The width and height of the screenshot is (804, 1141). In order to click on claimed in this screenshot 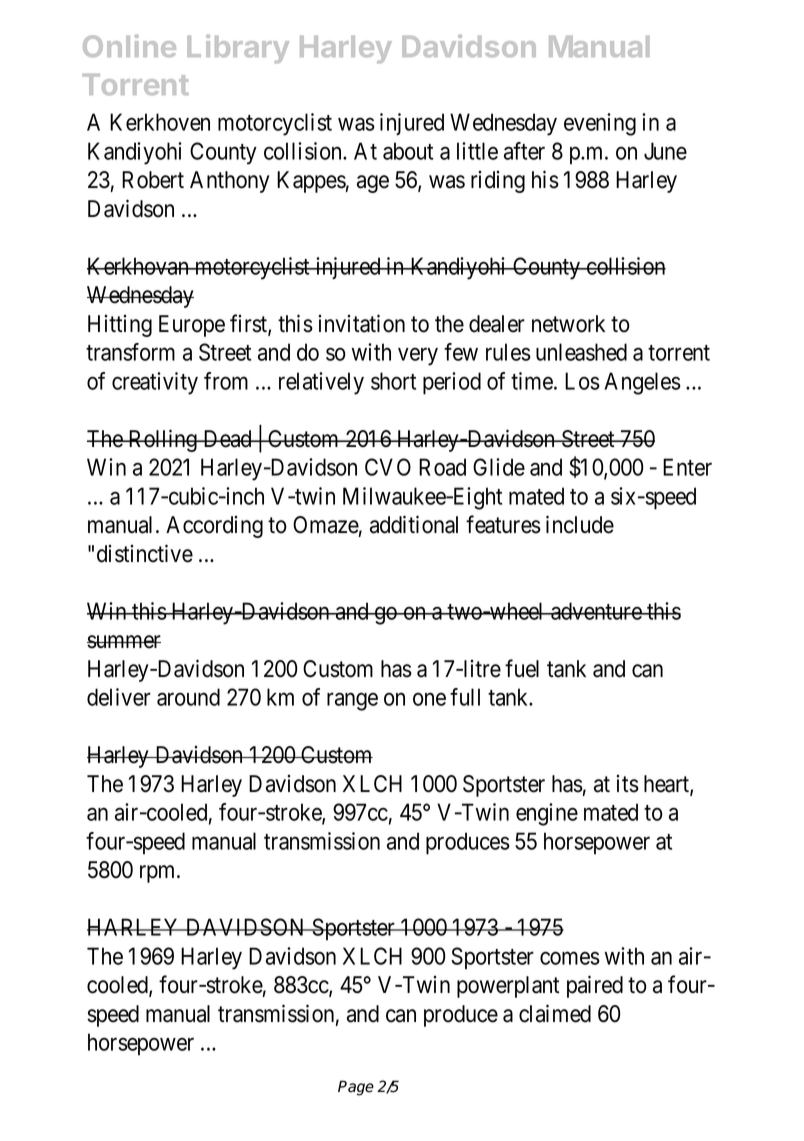, I will do `click(555, 1013)`.
